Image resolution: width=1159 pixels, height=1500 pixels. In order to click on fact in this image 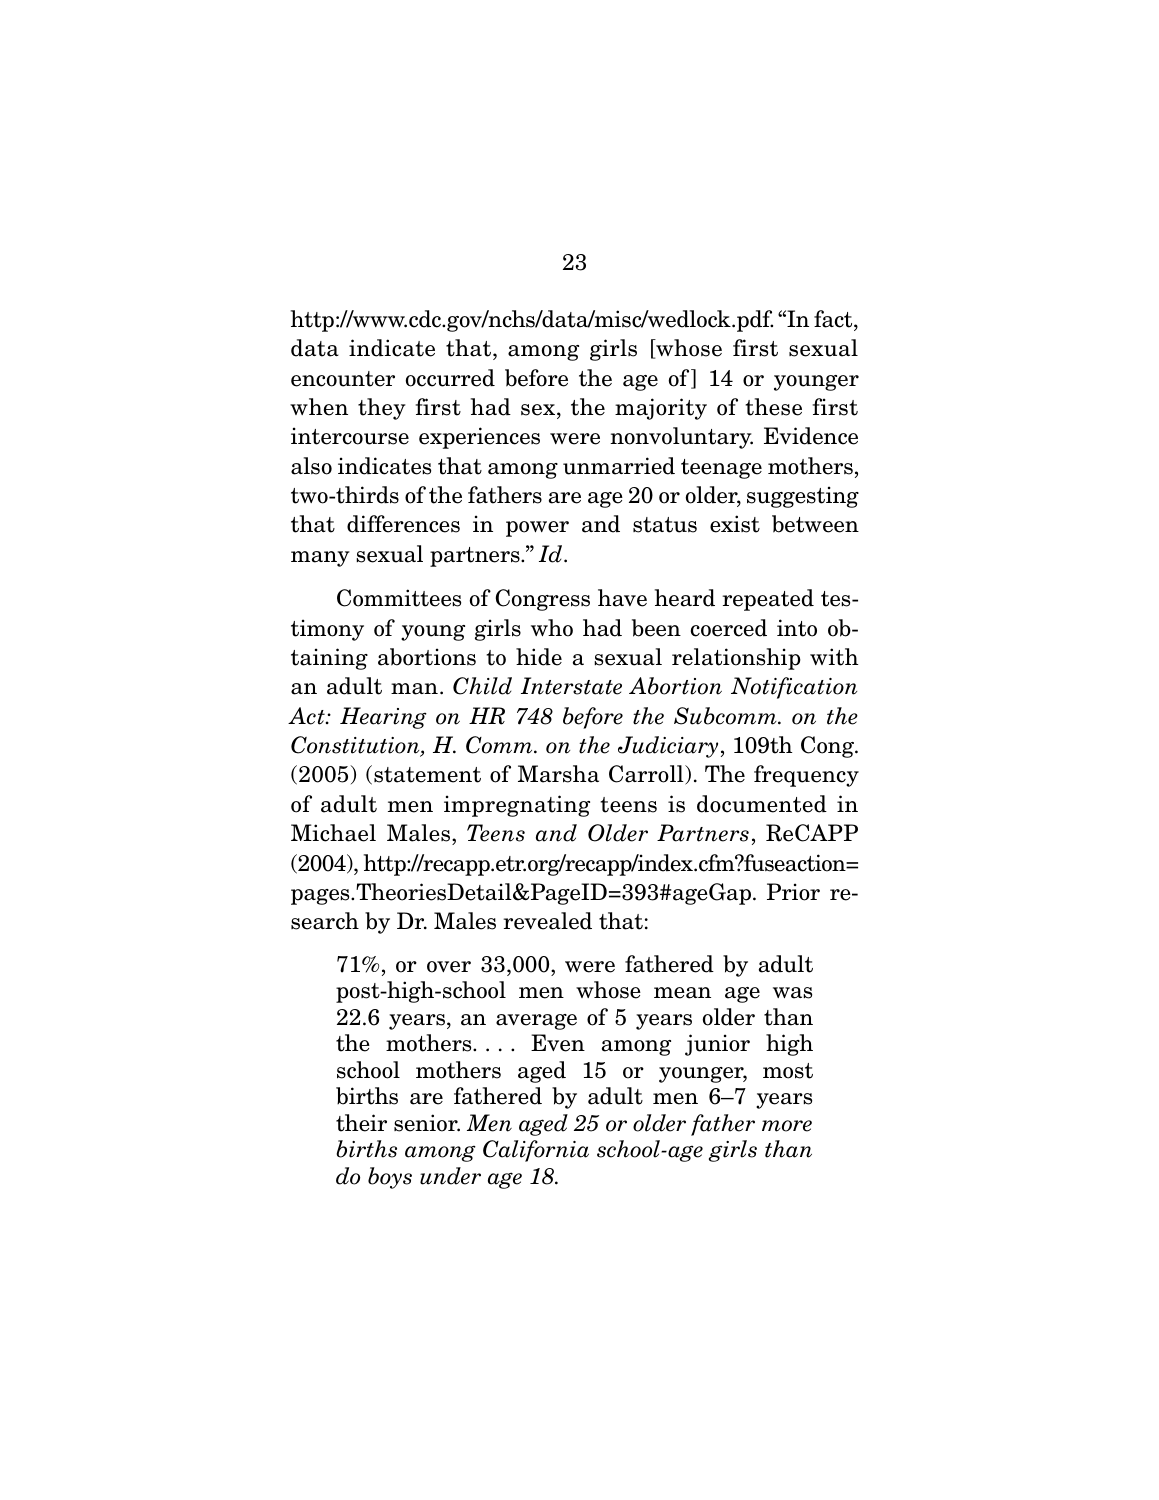, I will do `click(834, 319)`.
